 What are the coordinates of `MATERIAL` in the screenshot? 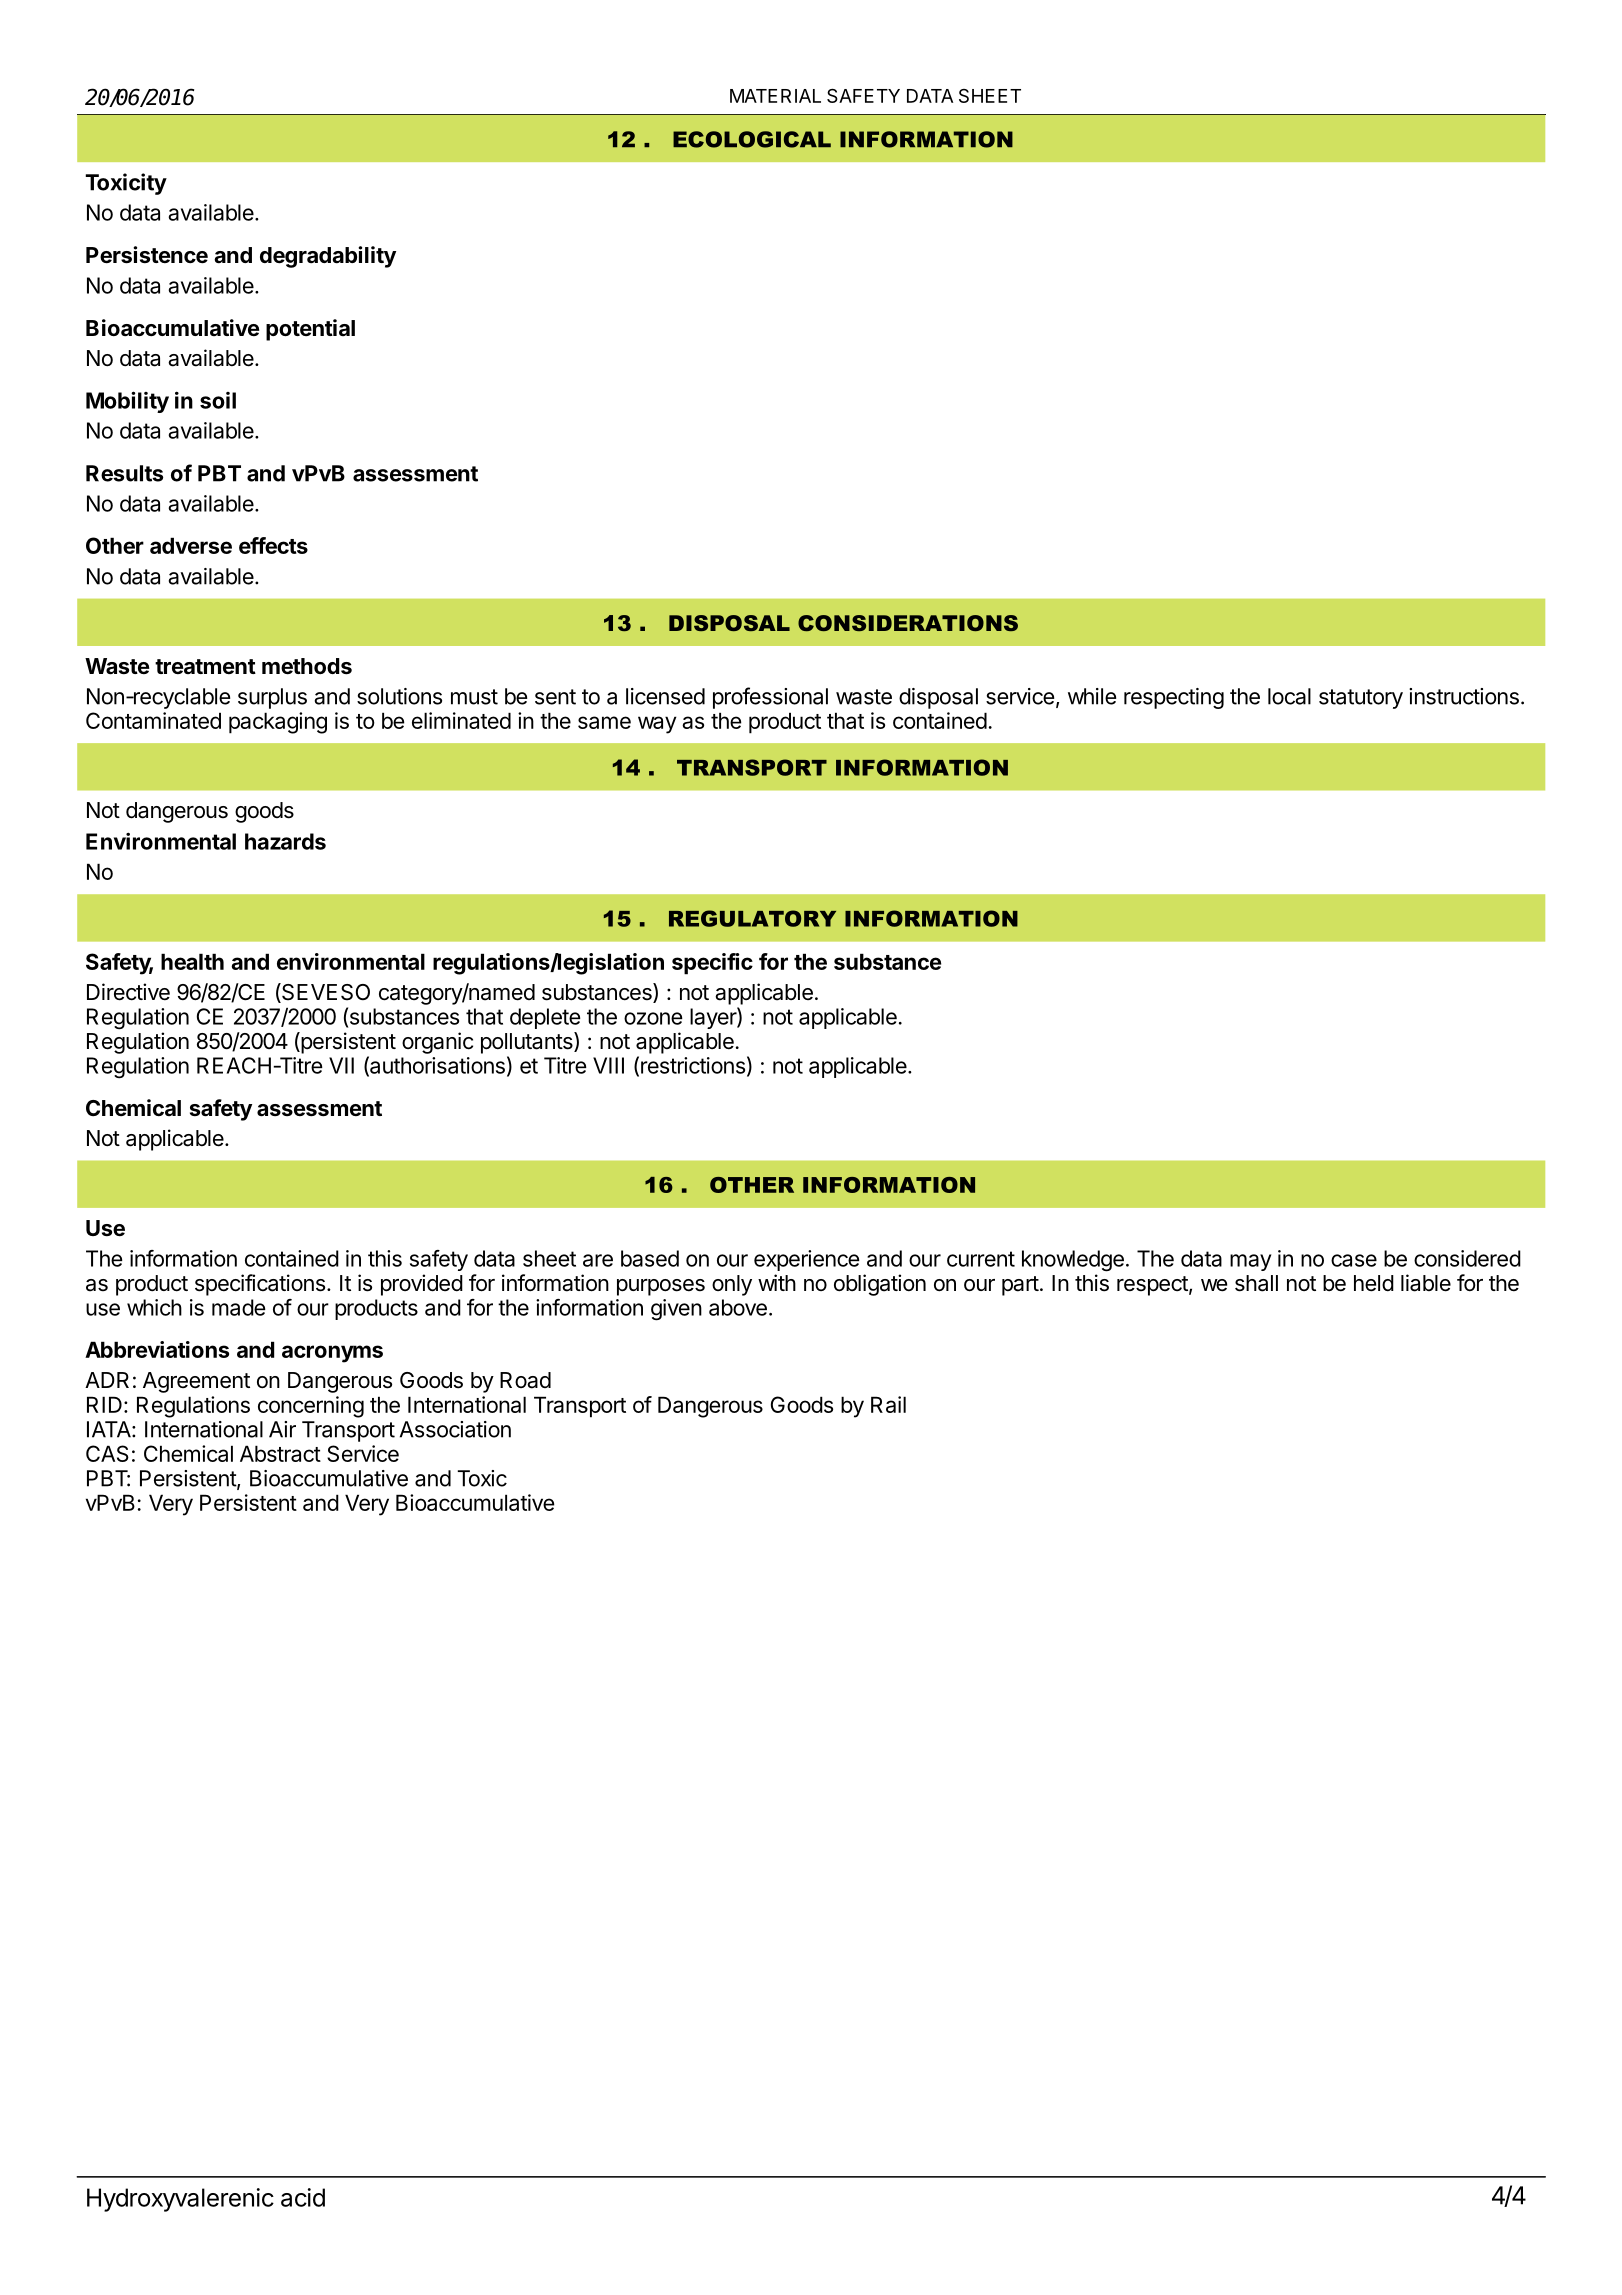 It's located at (775, 96).
